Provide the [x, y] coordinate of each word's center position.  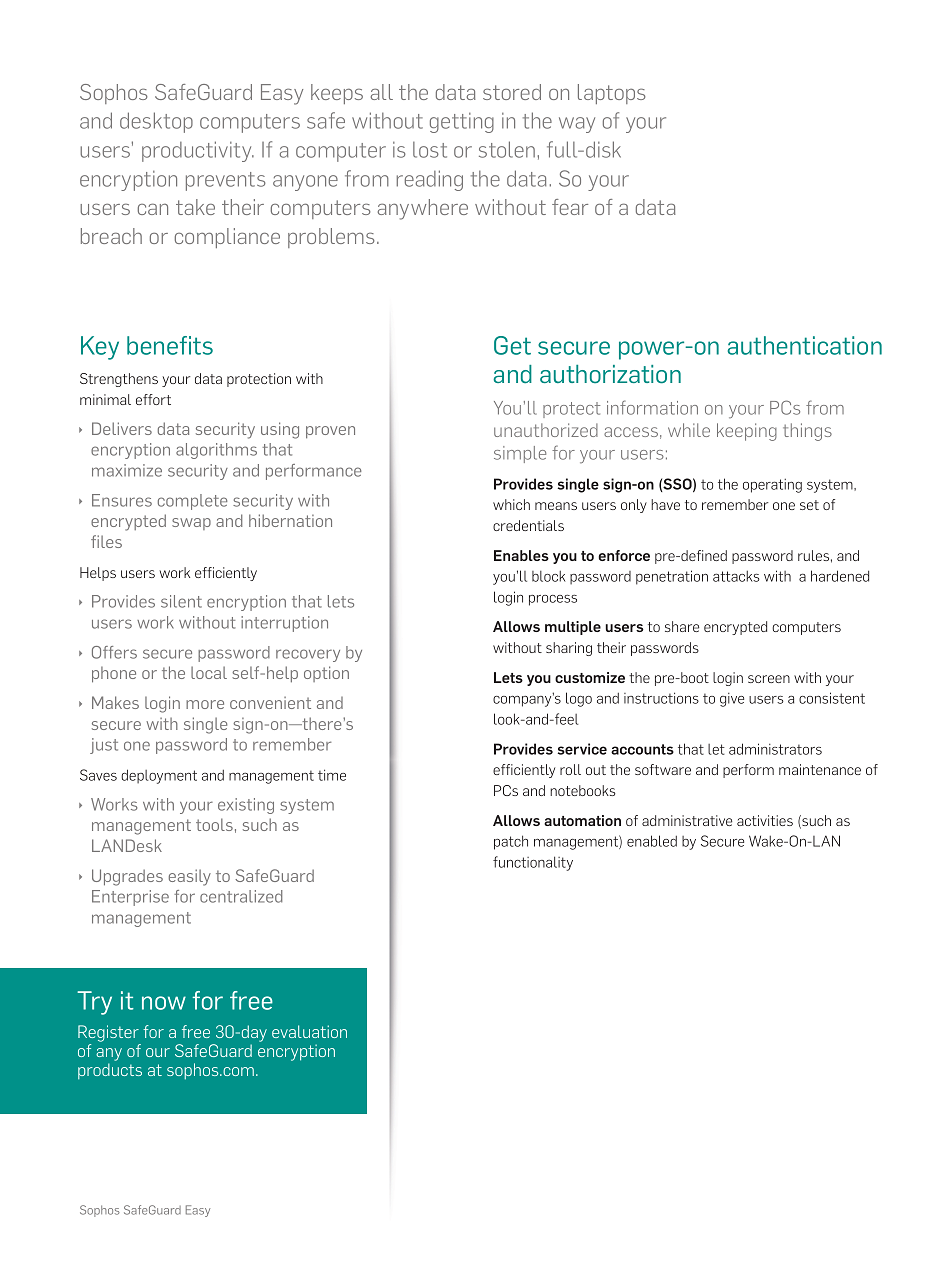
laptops [612, 94]
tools [214, 824]
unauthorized [546, 430]
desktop [156, 122]
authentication [805, 345]
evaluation [309, 1031]
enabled [652, 841]
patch [511, 842]
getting [462, 123]
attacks [736, 576]
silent [181, 601]
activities [765, 820]
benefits [170, 345]
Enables [521, 555]
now [164, 1003]
